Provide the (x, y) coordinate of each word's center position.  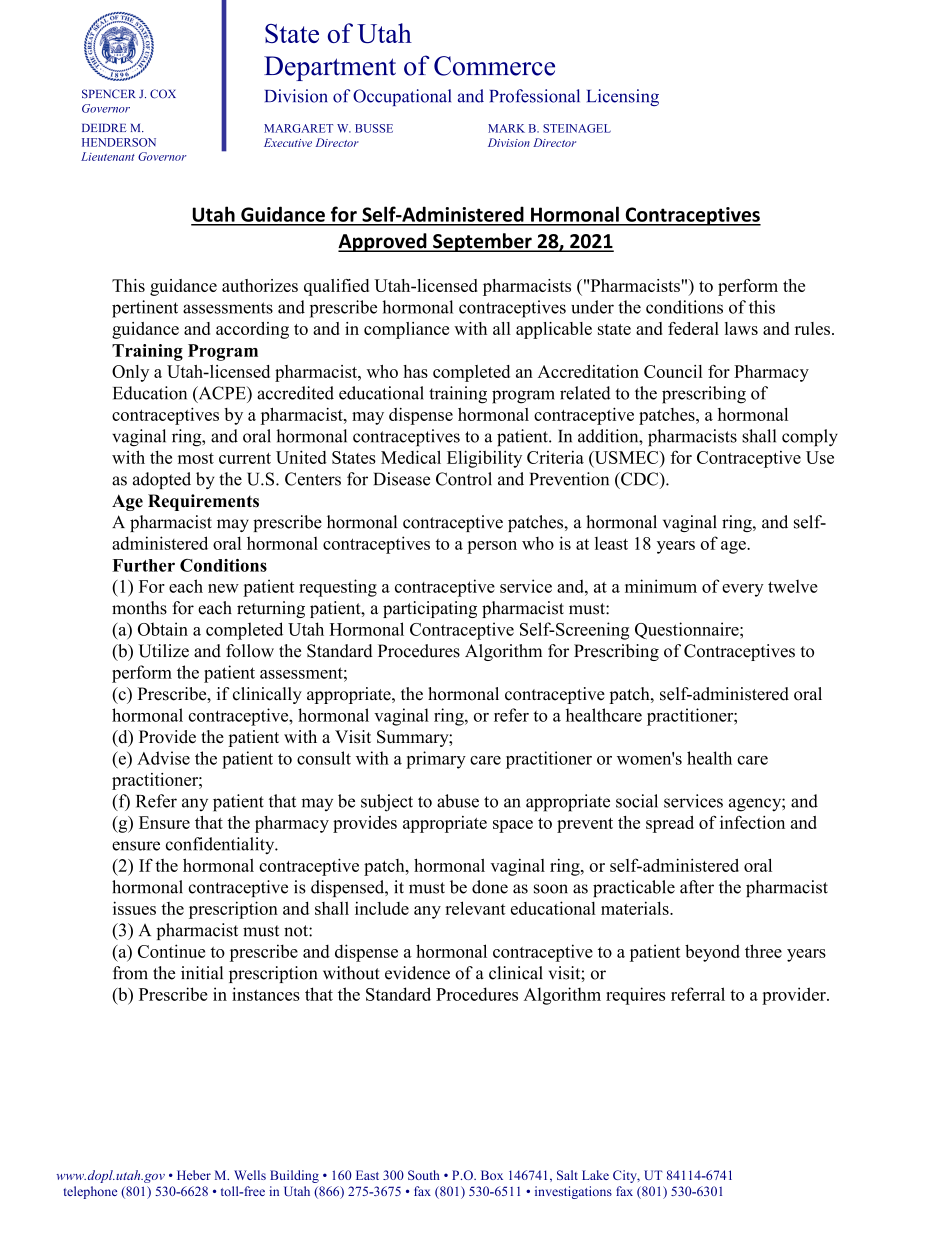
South (424, 1175)
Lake (595, 1175)
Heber (194, 1175)
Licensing (623, 97)
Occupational (402, 97)
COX (163, 94)
